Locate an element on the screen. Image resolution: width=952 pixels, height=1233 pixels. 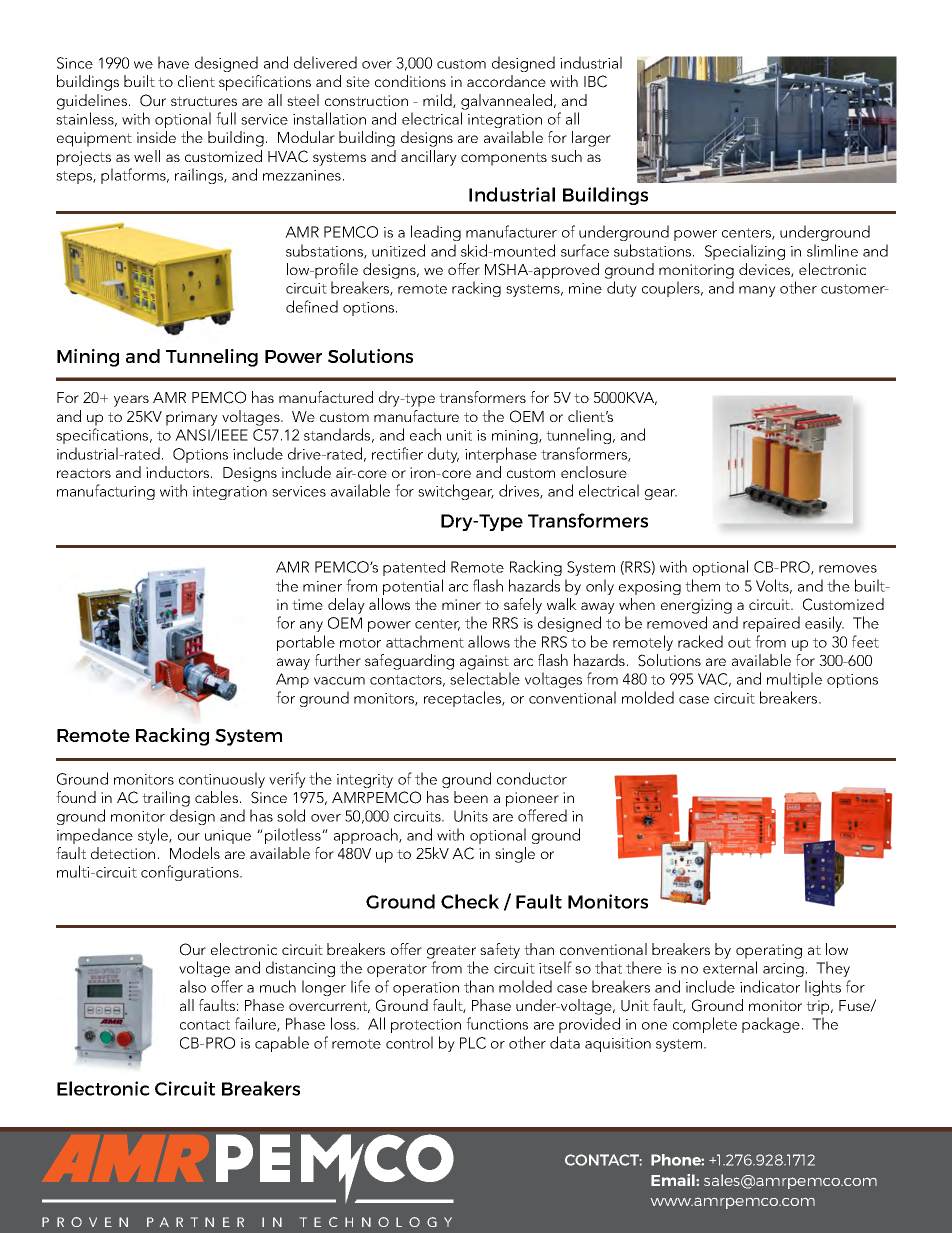
capable is located at coordinates (282, 1044).
